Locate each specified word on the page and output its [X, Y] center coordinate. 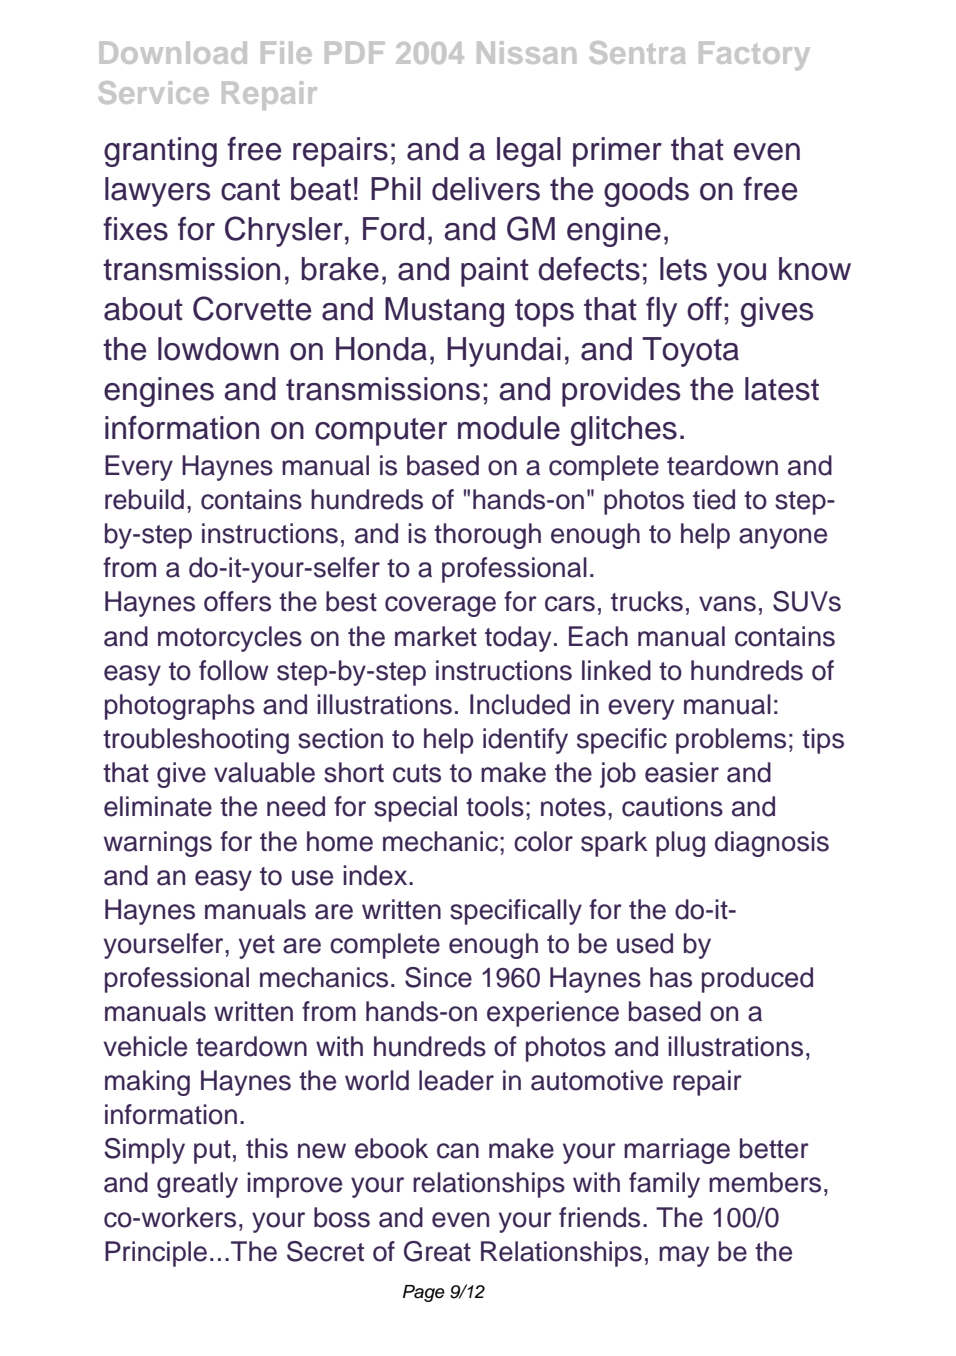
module [509, 428]
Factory [754, 55]
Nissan [526, 52]
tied [714, 499]
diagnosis [772, 844]
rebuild [144, 499]
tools [495, 806]
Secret [325, 1251]
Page [424, 1293]
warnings [158, 844]
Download [173, 52]
